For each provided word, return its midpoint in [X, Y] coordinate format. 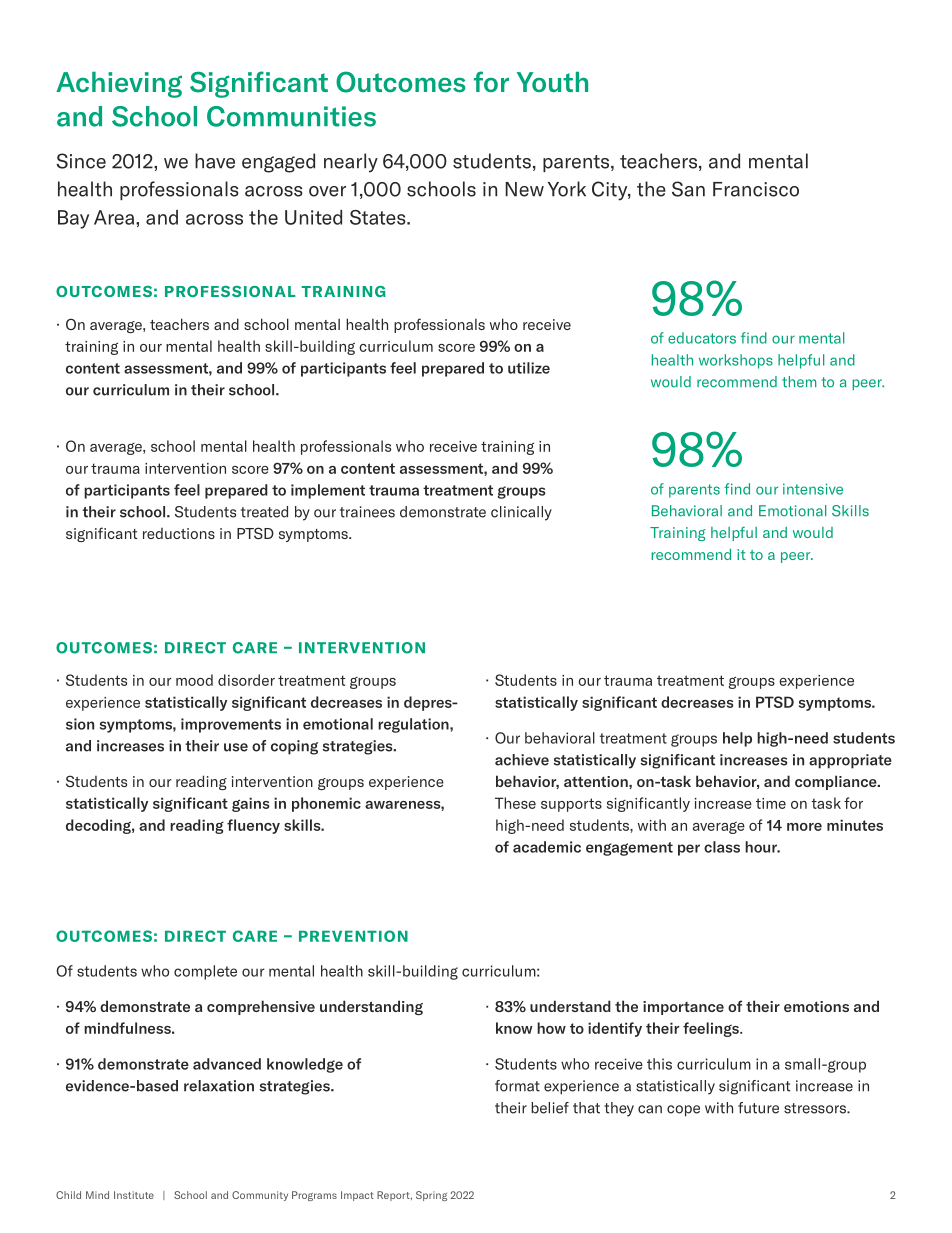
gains [251, 804]
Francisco [756, 189]
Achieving [119, 84]
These [515, 803]
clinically [521, 513]
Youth [552, 81]
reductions [179, 533]
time [771, 803]
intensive [813, 489]
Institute [134, 1195]
